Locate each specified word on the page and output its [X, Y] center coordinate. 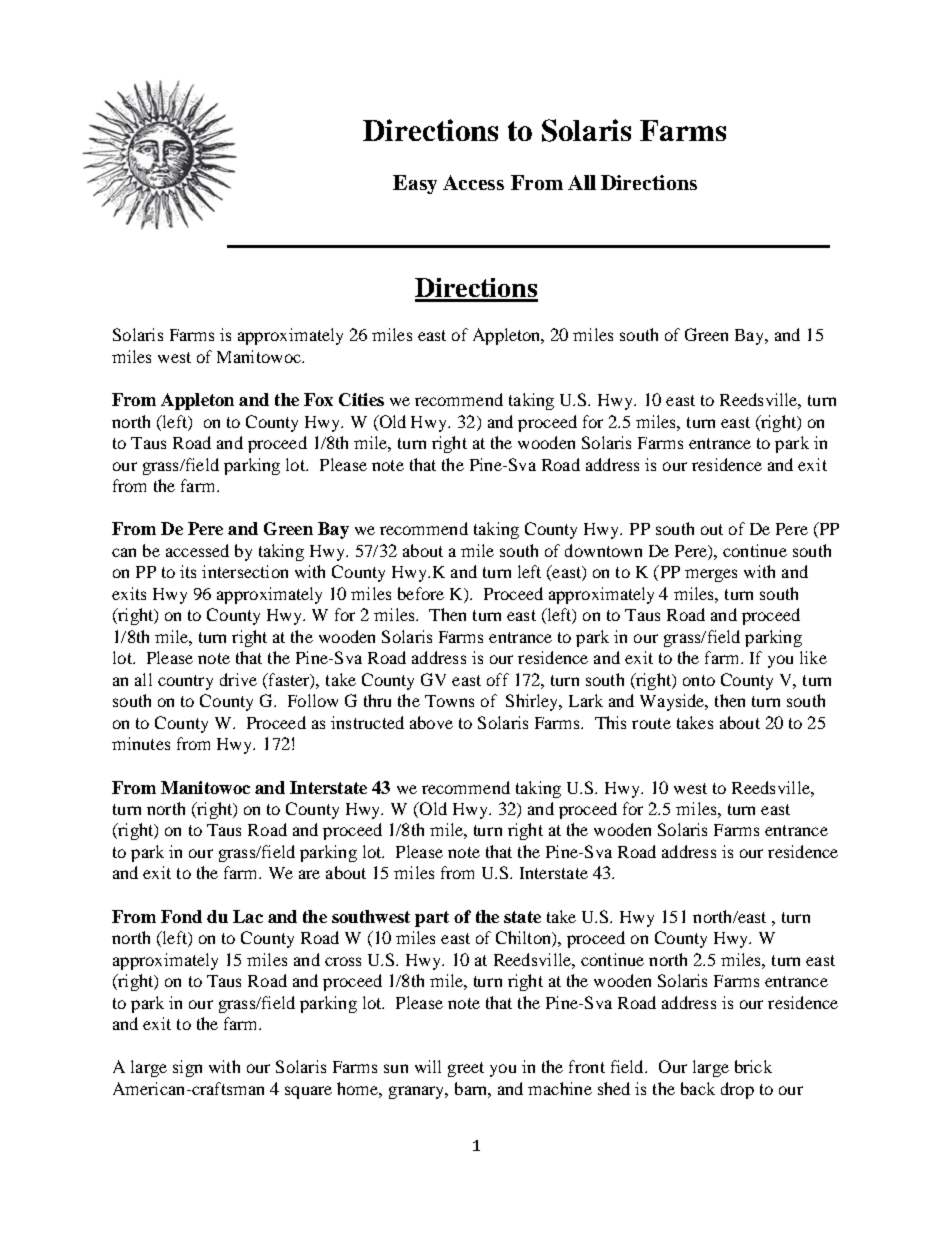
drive [238, 679]
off [498, 679]
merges [711, 575]
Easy [415, 184]
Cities [361, 399]
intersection [245, 571]
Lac [248, 916]
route [651, 723]
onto [699, 680]
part [432, 919]
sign [187, 1068]
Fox [318, 399]
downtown [603, 550]
